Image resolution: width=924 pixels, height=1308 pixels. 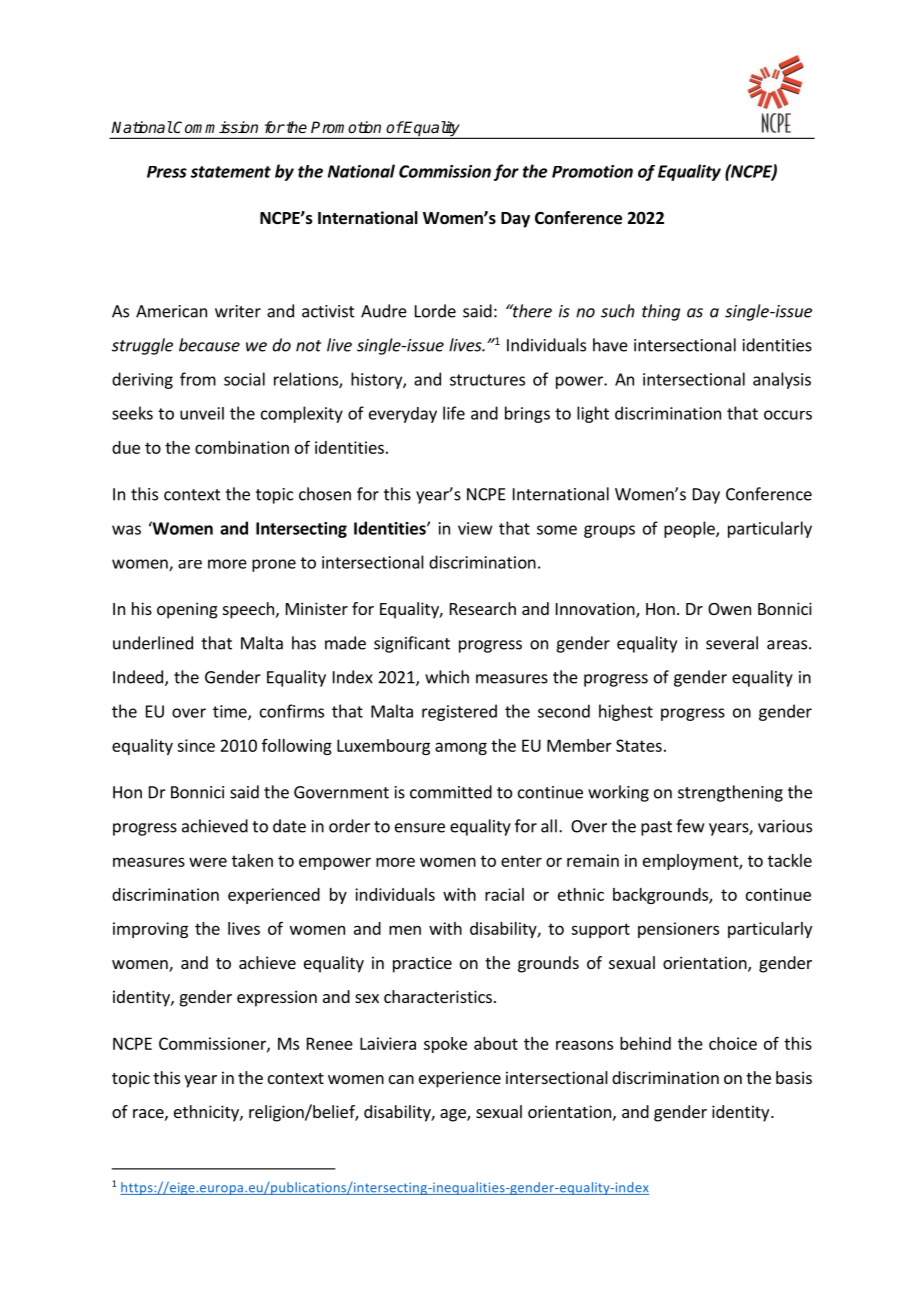 I want to click on few, so click(x=690, y=826).
